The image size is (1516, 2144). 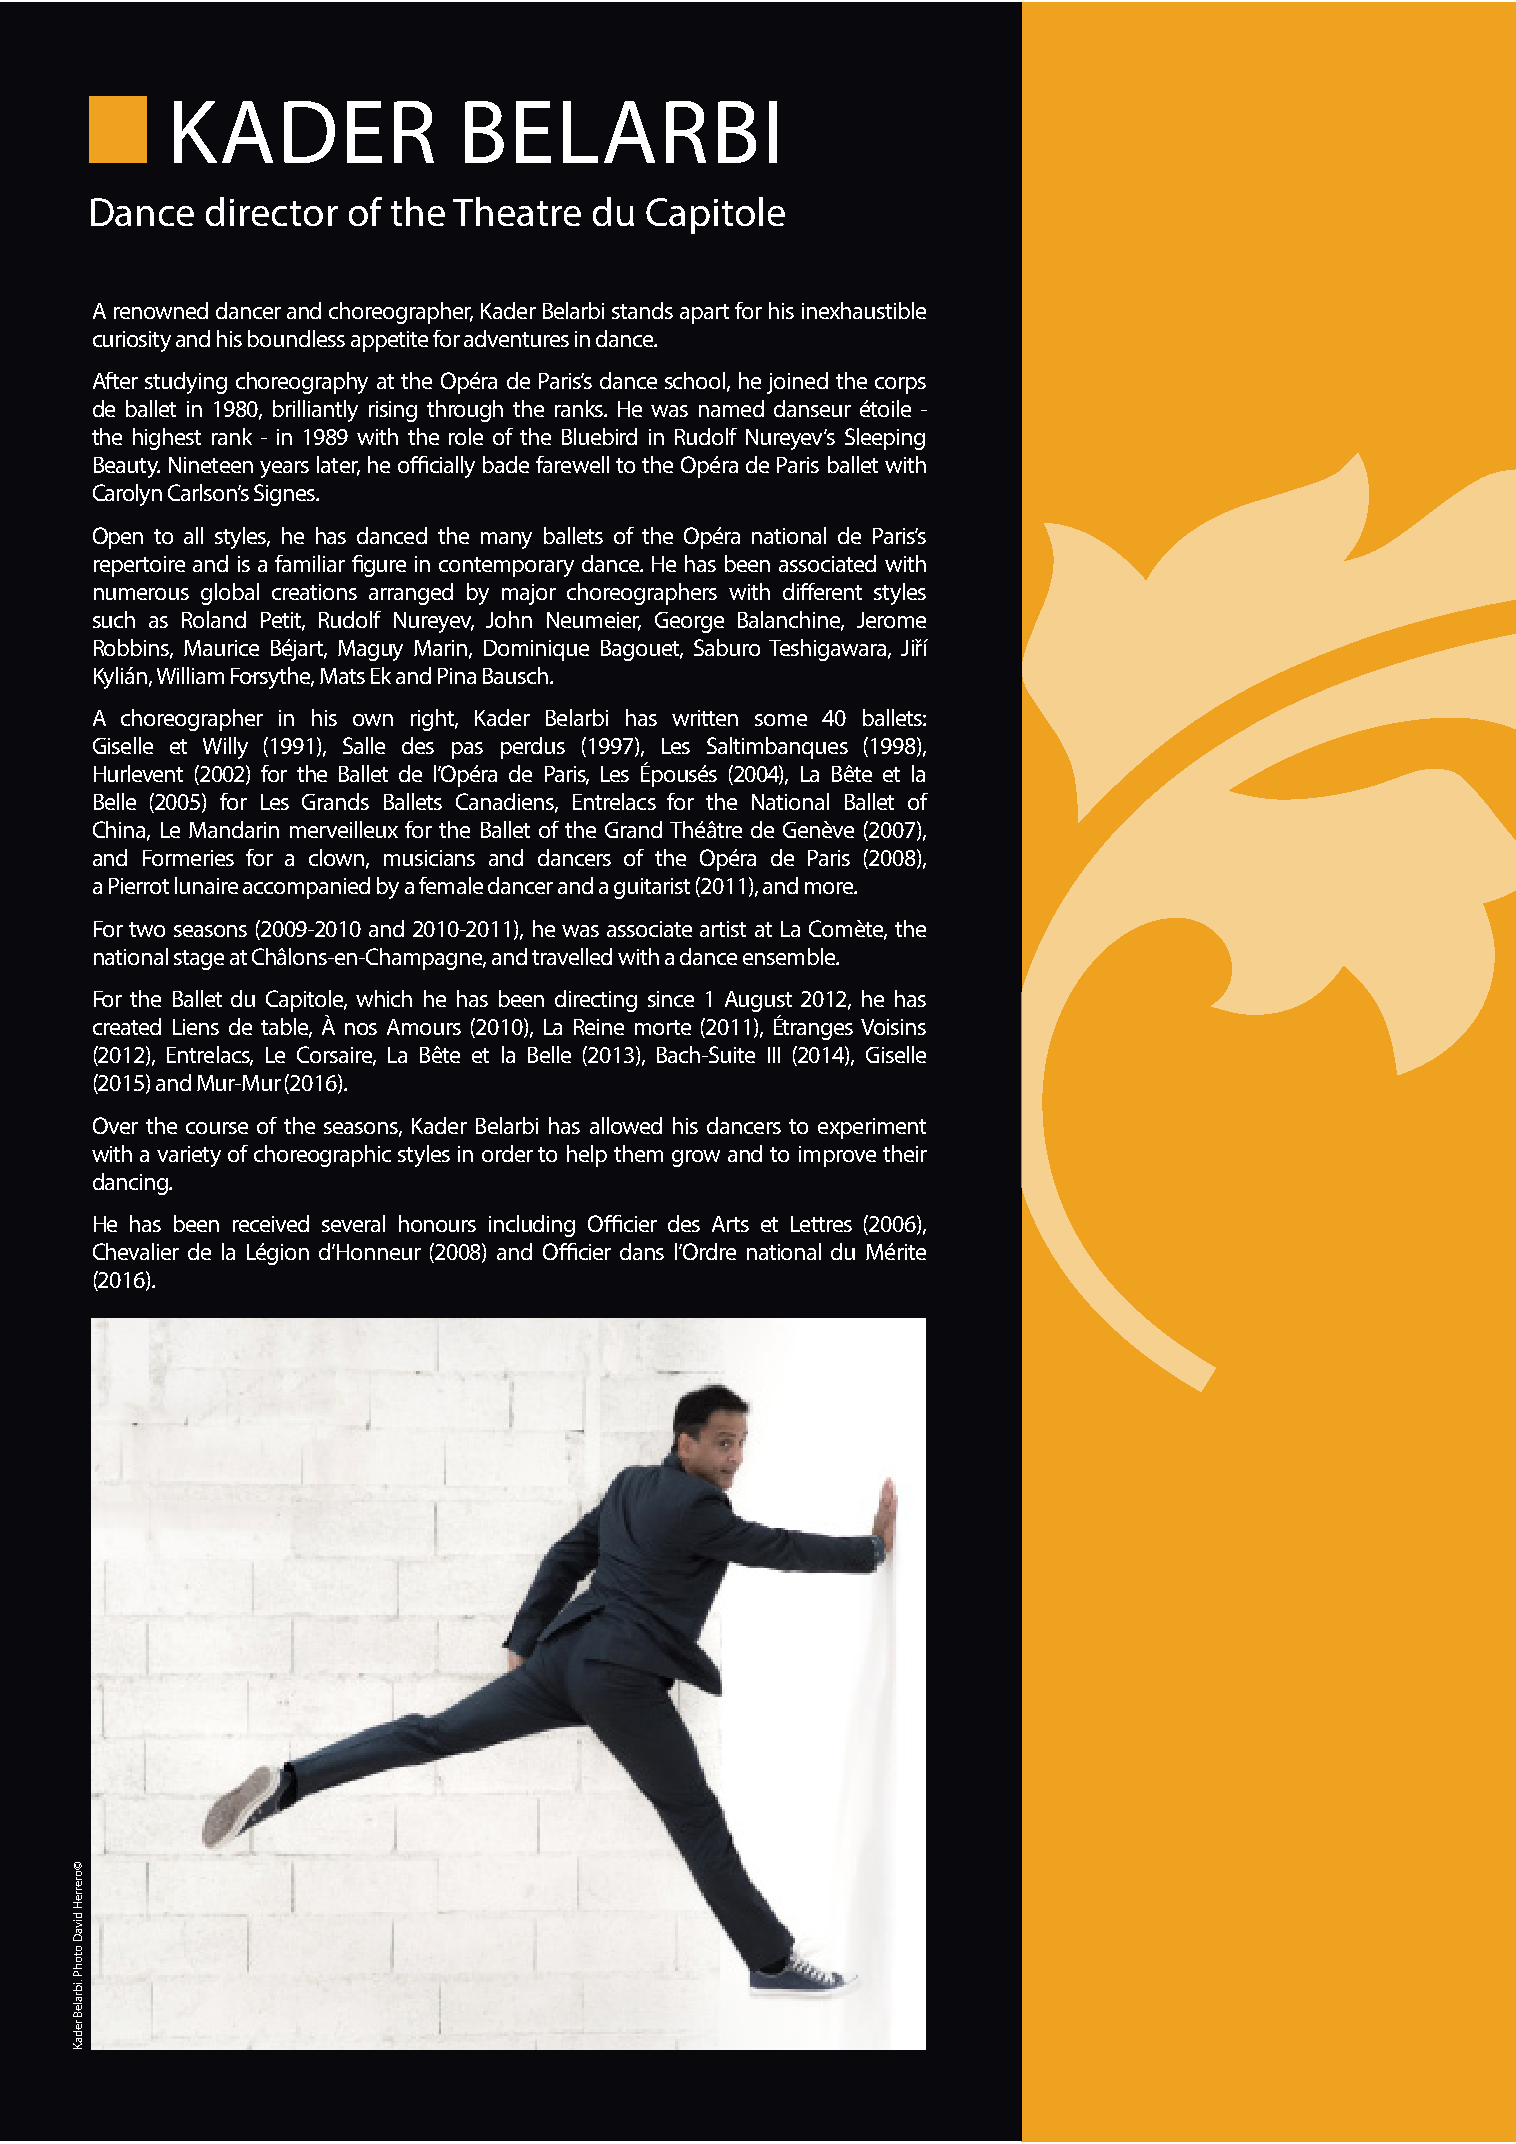 What do you see at coordinates (532, 1226) in the screenshot?
I see `including` at bounding box center [532, 1226].
